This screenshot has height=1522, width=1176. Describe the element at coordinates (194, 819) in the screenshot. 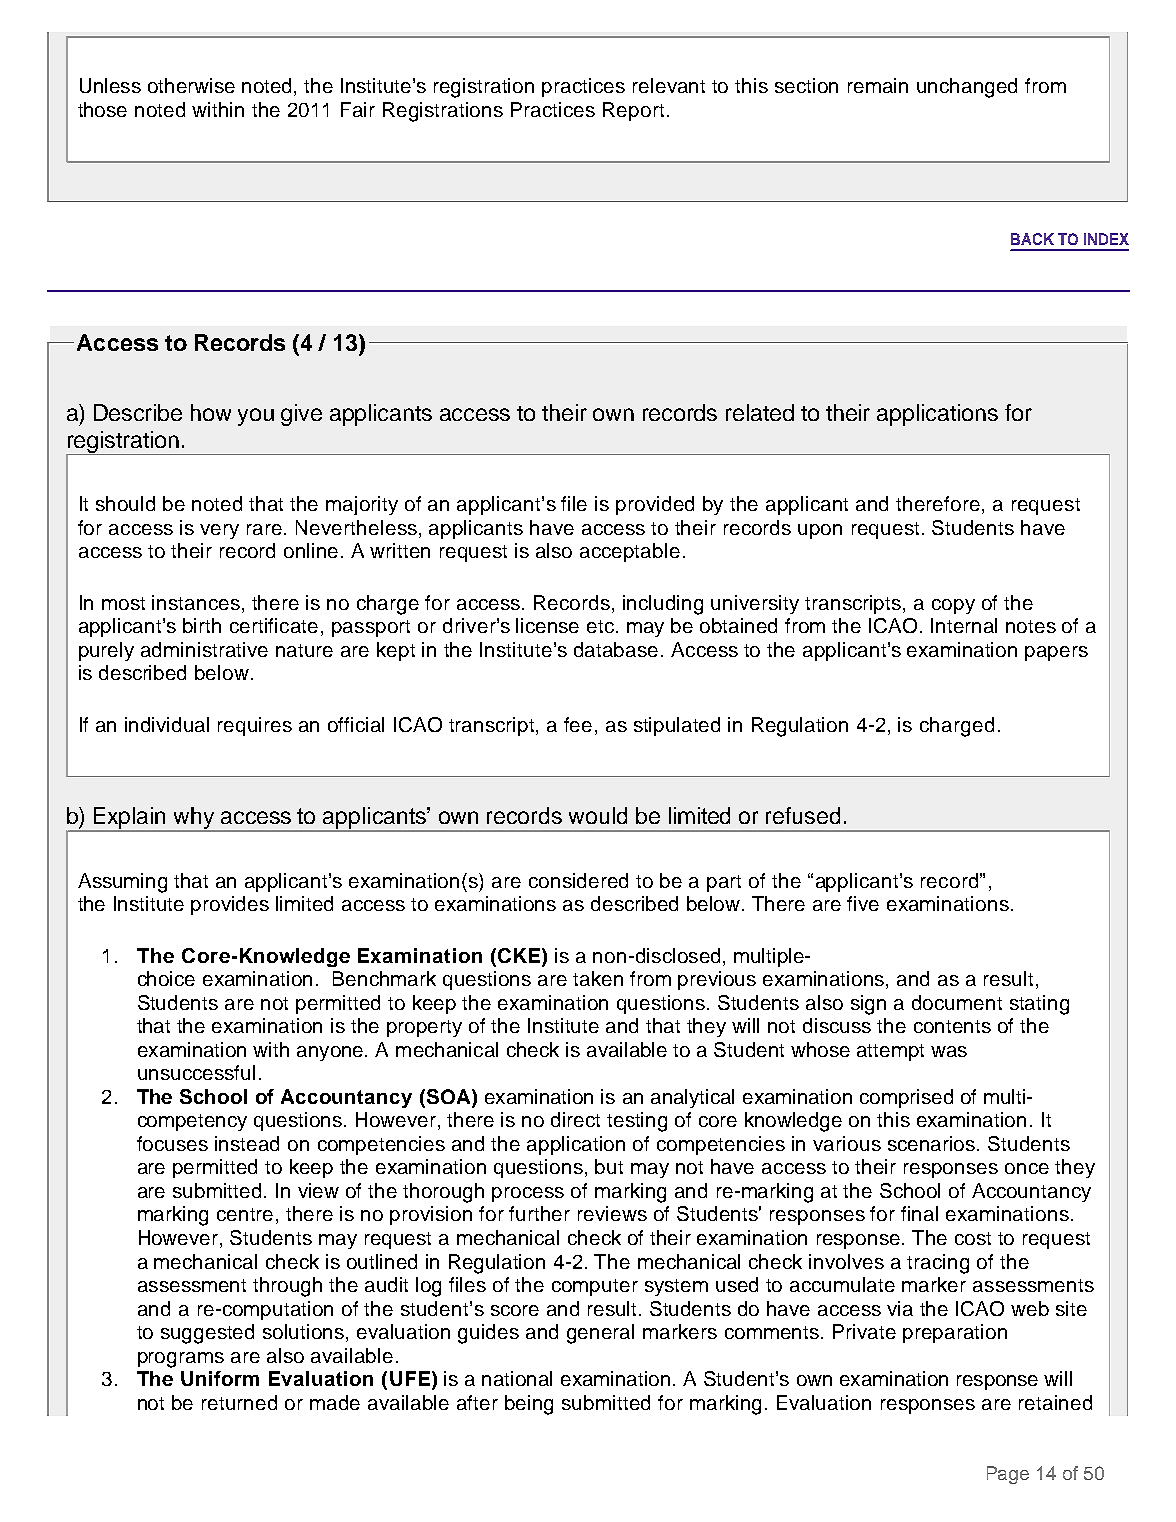

I see `why` at that location.
